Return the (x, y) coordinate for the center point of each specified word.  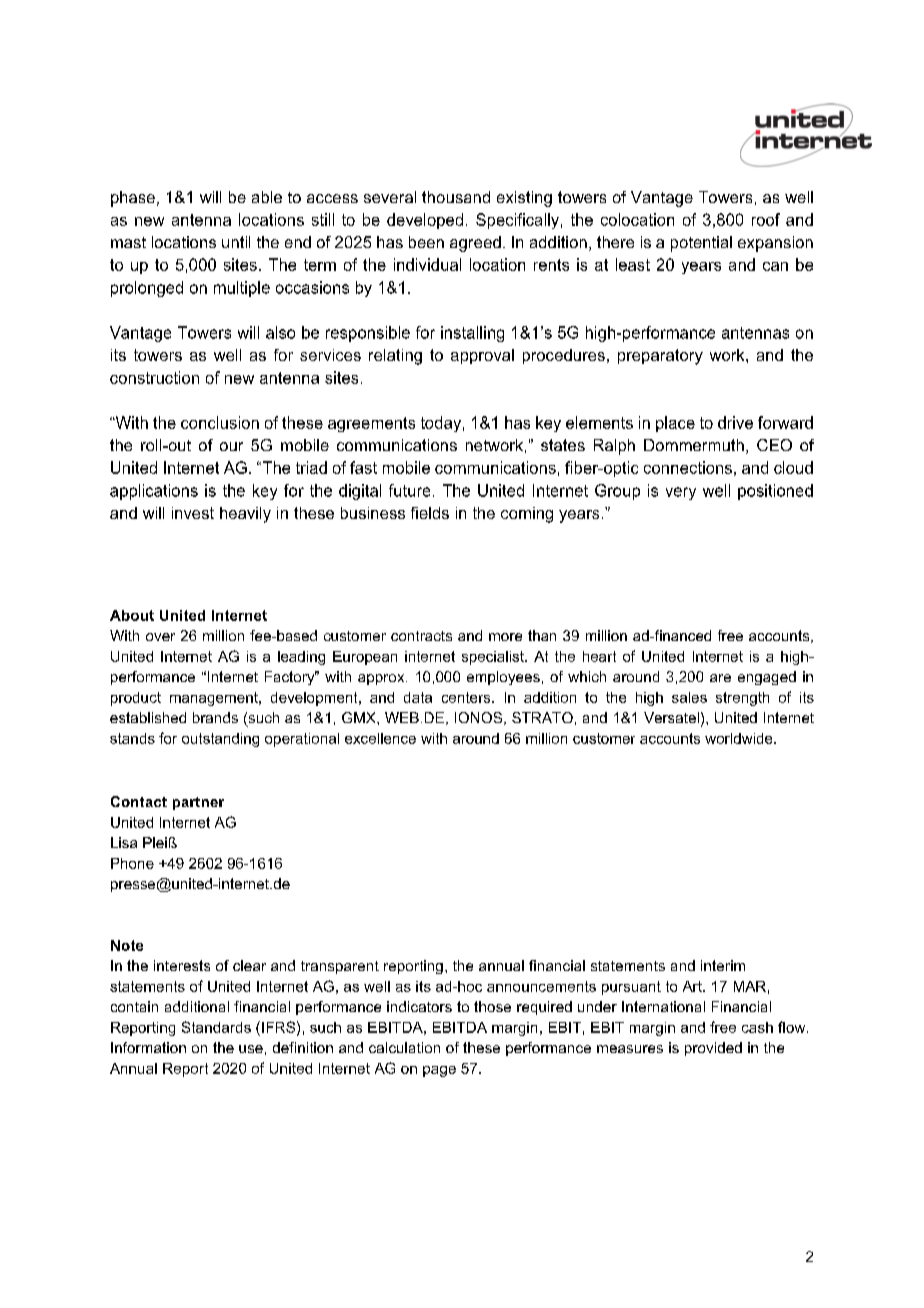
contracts (421, 636)
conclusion (220, 422)
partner (198, 803)
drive (735, 422)
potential (701, 244)
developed (425, 221)
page (439, 1071)
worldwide (740, 738)
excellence (380, 738)
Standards (216, 1027)
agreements (371, 424)
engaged (767, 678)
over (160, 637)
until (236, 242)
